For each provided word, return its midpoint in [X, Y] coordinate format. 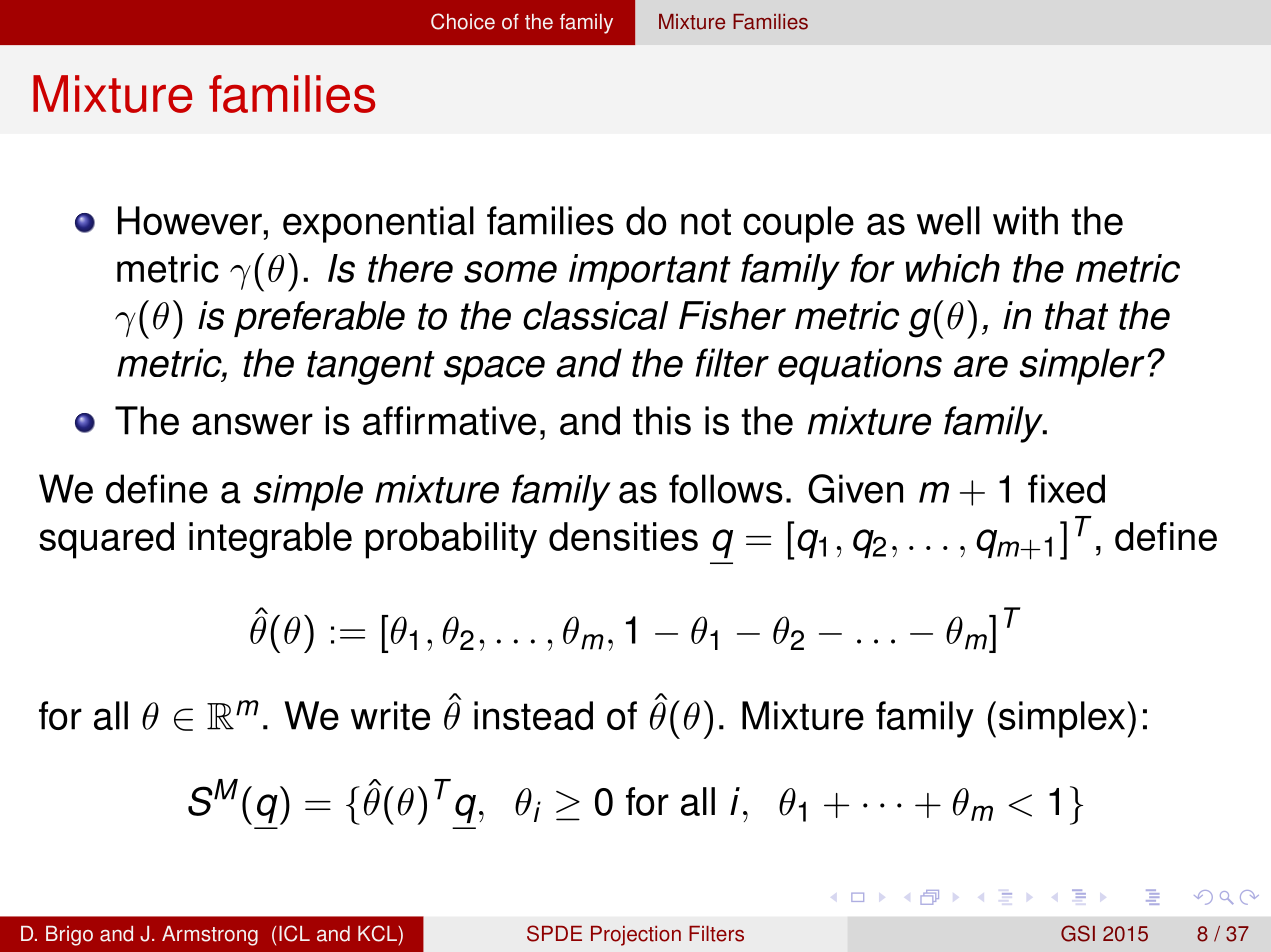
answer [252, 424]
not [706, 221]
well [948, 220]
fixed [1066, 489]
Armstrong [210, 936]
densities [623, 536]
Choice [463, 21]
